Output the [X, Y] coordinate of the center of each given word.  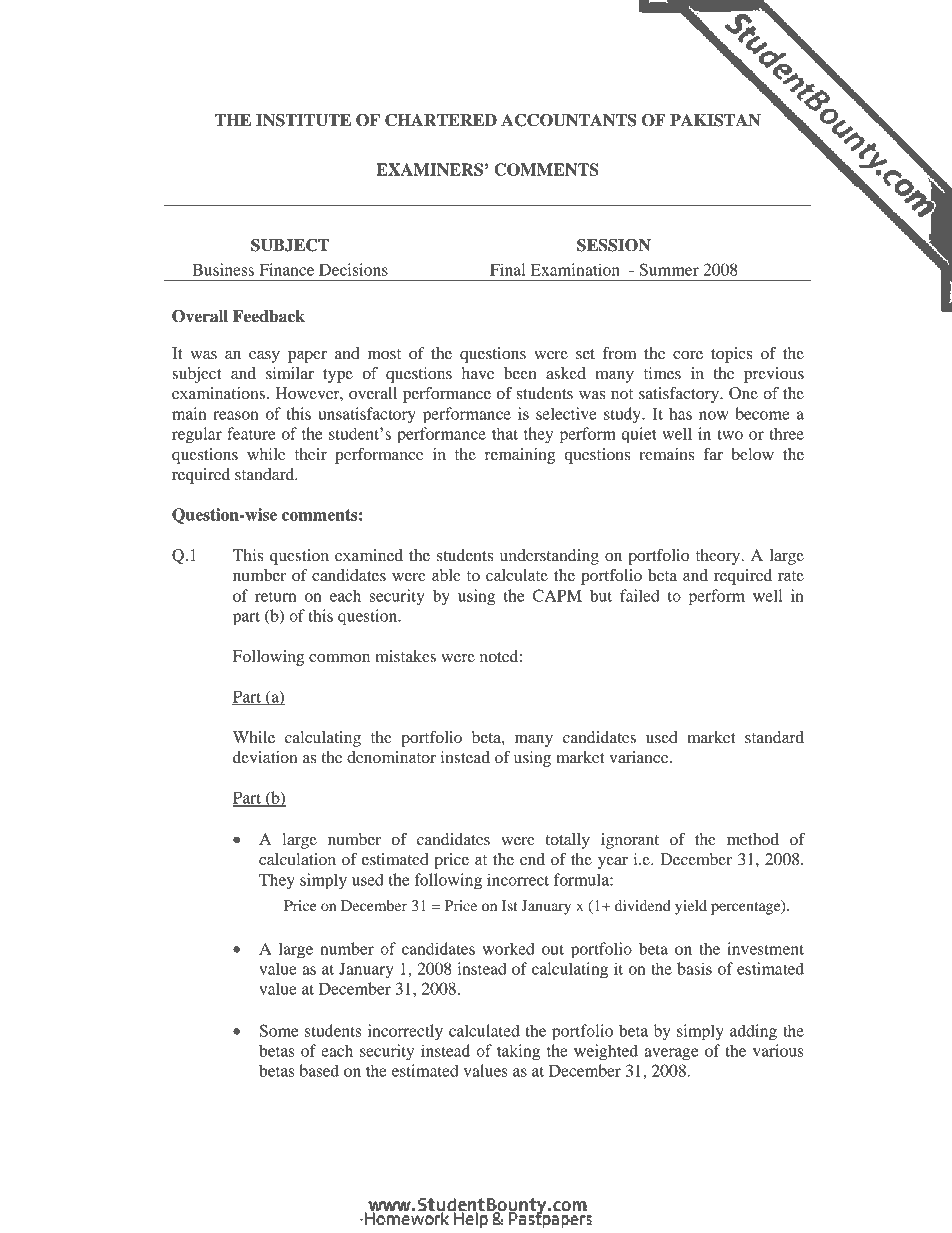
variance [640, 757]
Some [278, 1030]
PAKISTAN [715, 120]
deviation [265, 757]
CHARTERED [441, 120]
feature [251, 433]
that [505, 433]
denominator [391, 757]
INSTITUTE [303, 120]
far [713, 454]
